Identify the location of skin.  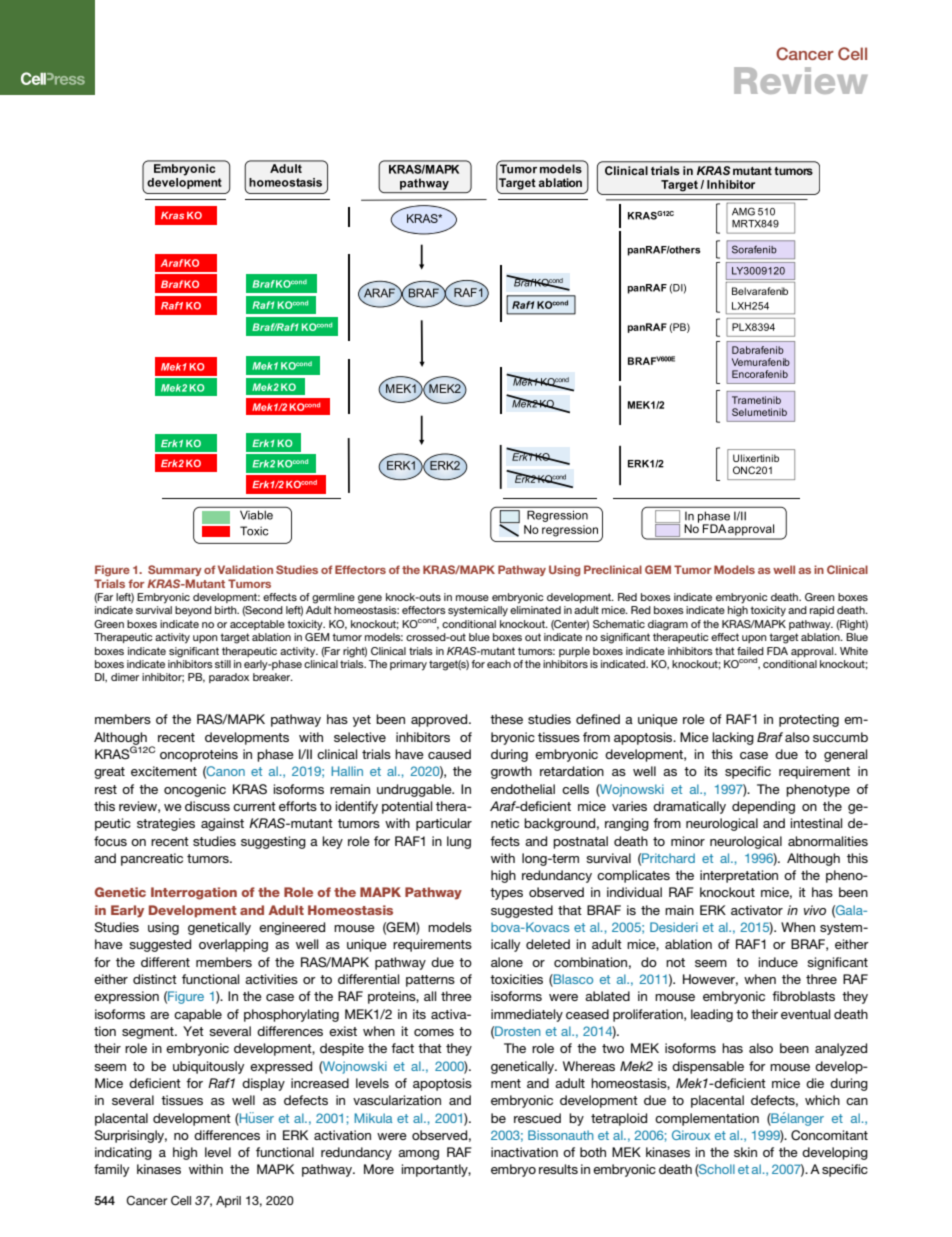
(745, 1152).
